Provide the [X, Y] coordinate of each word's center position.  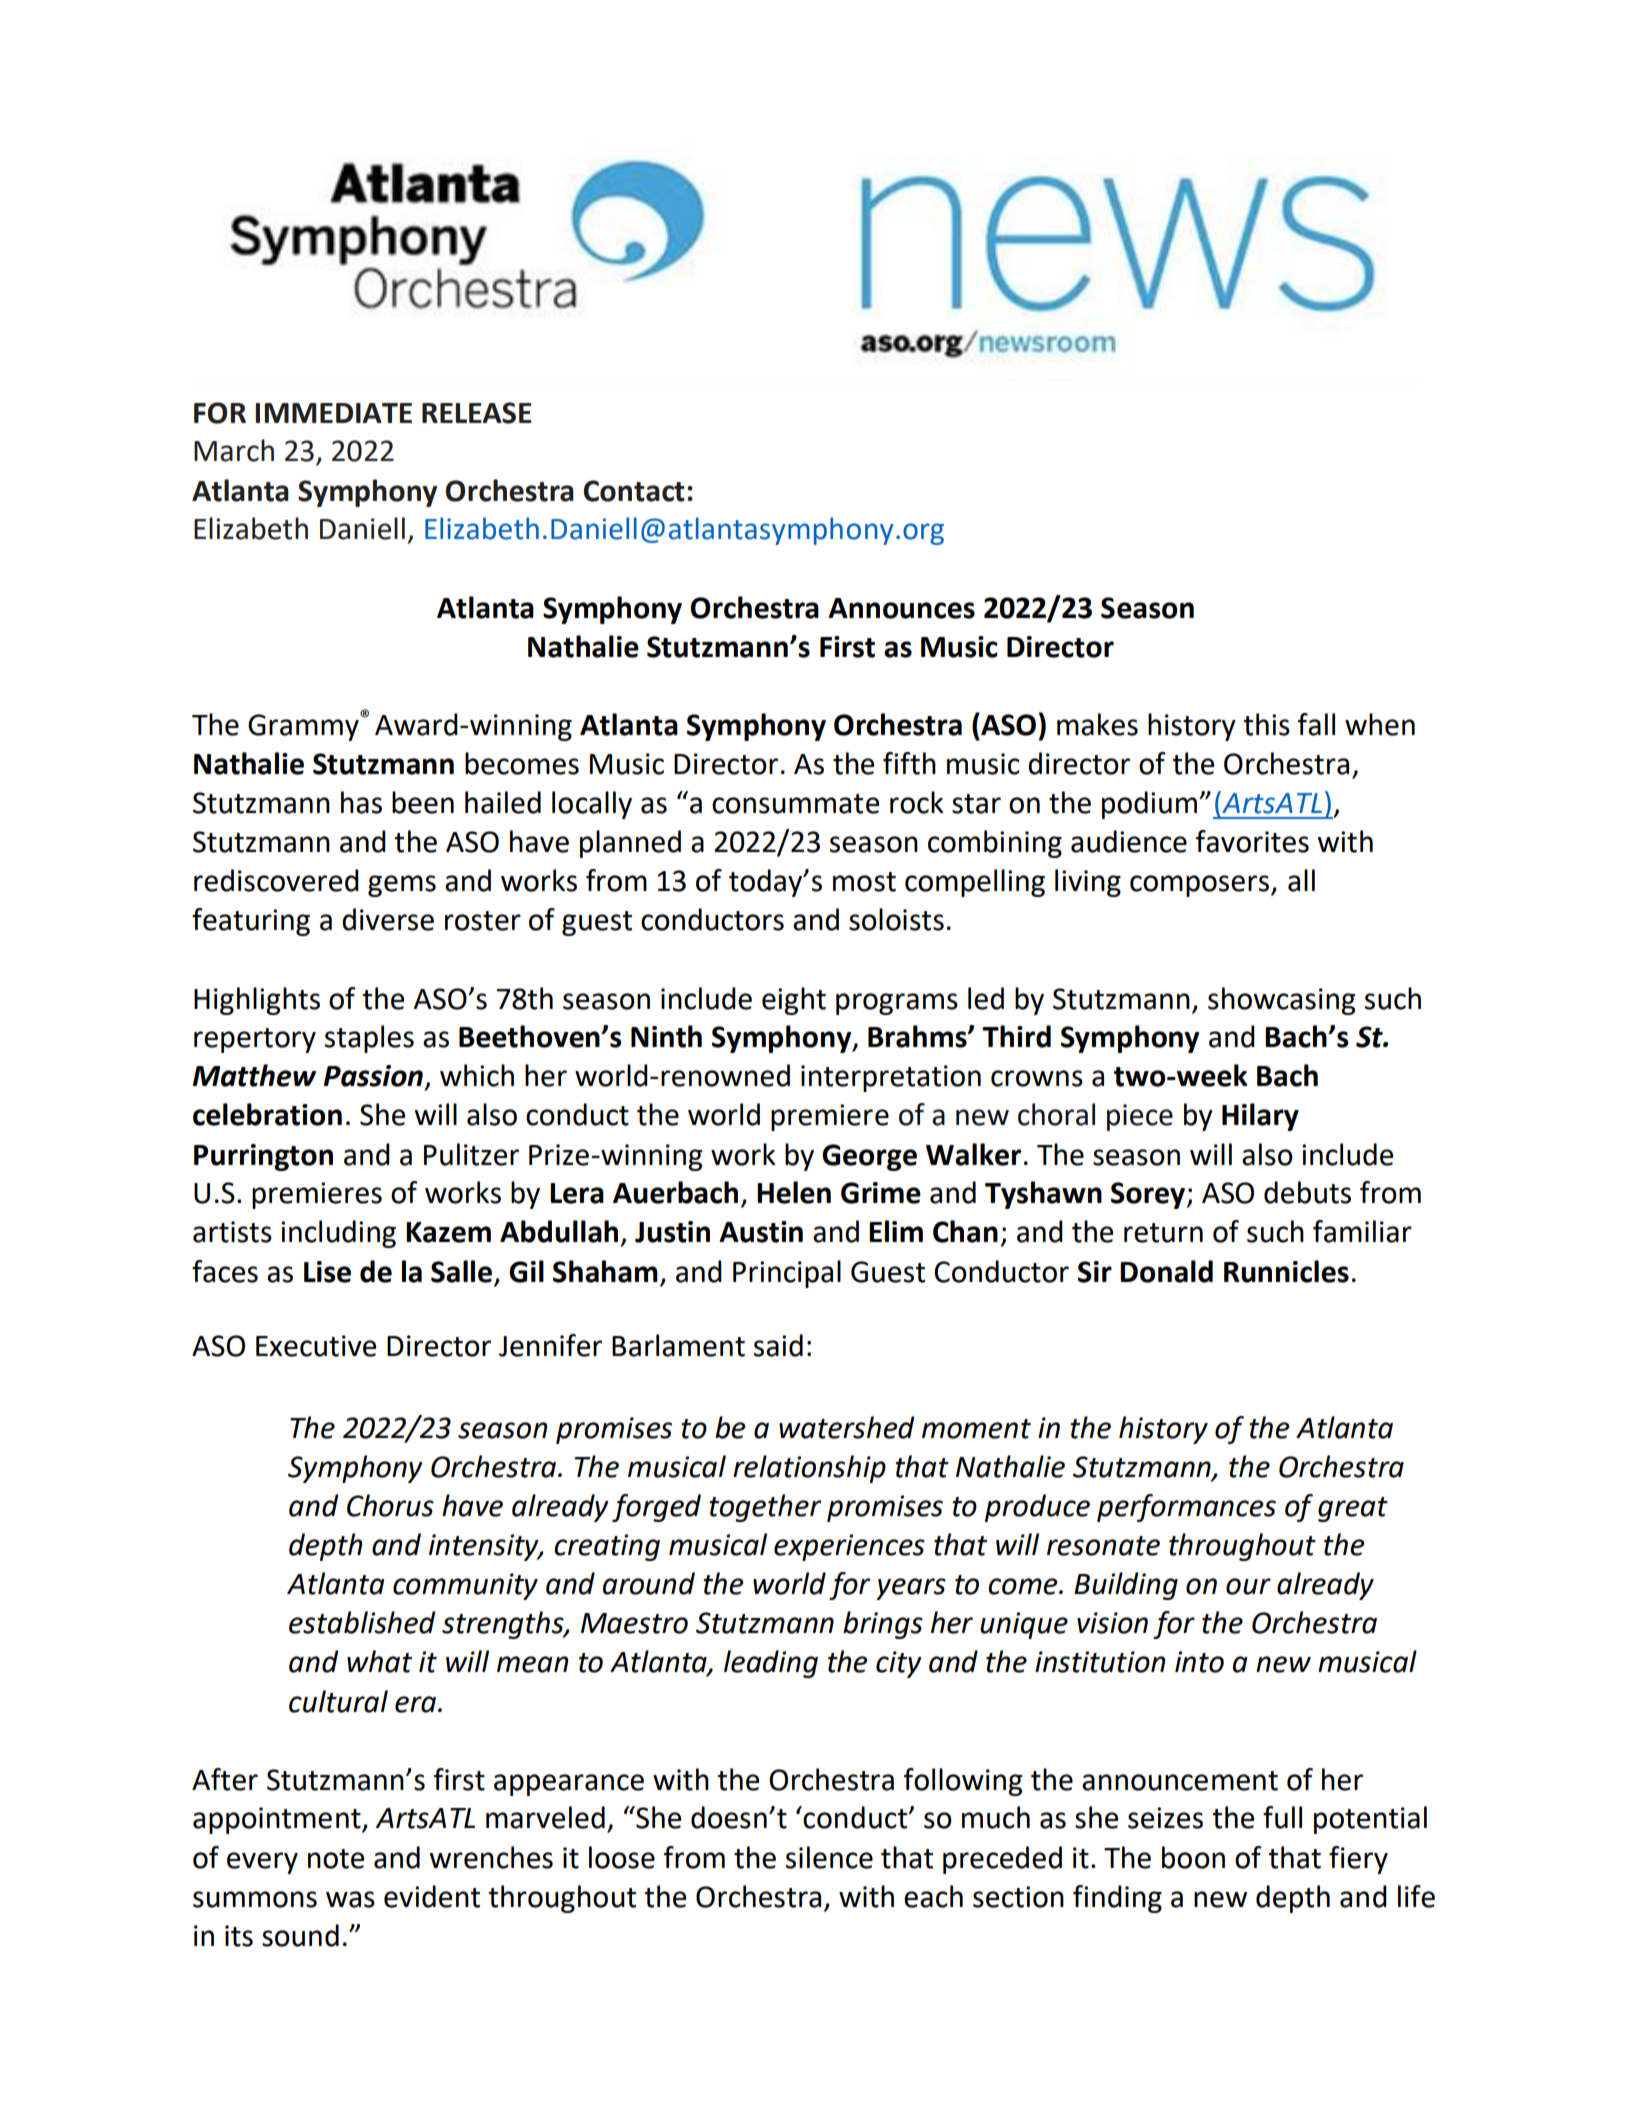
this [1266, 724]
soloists [896, 919]
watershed [847, 1427]
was [350, 1899]
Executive [316, 1346]
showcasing [1282, 1001]
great [1353, 1509]
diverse [388, 919]
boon [1193, 1857]
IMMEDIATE [333, 413]
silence [829, 1857]
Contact [634, 491]
